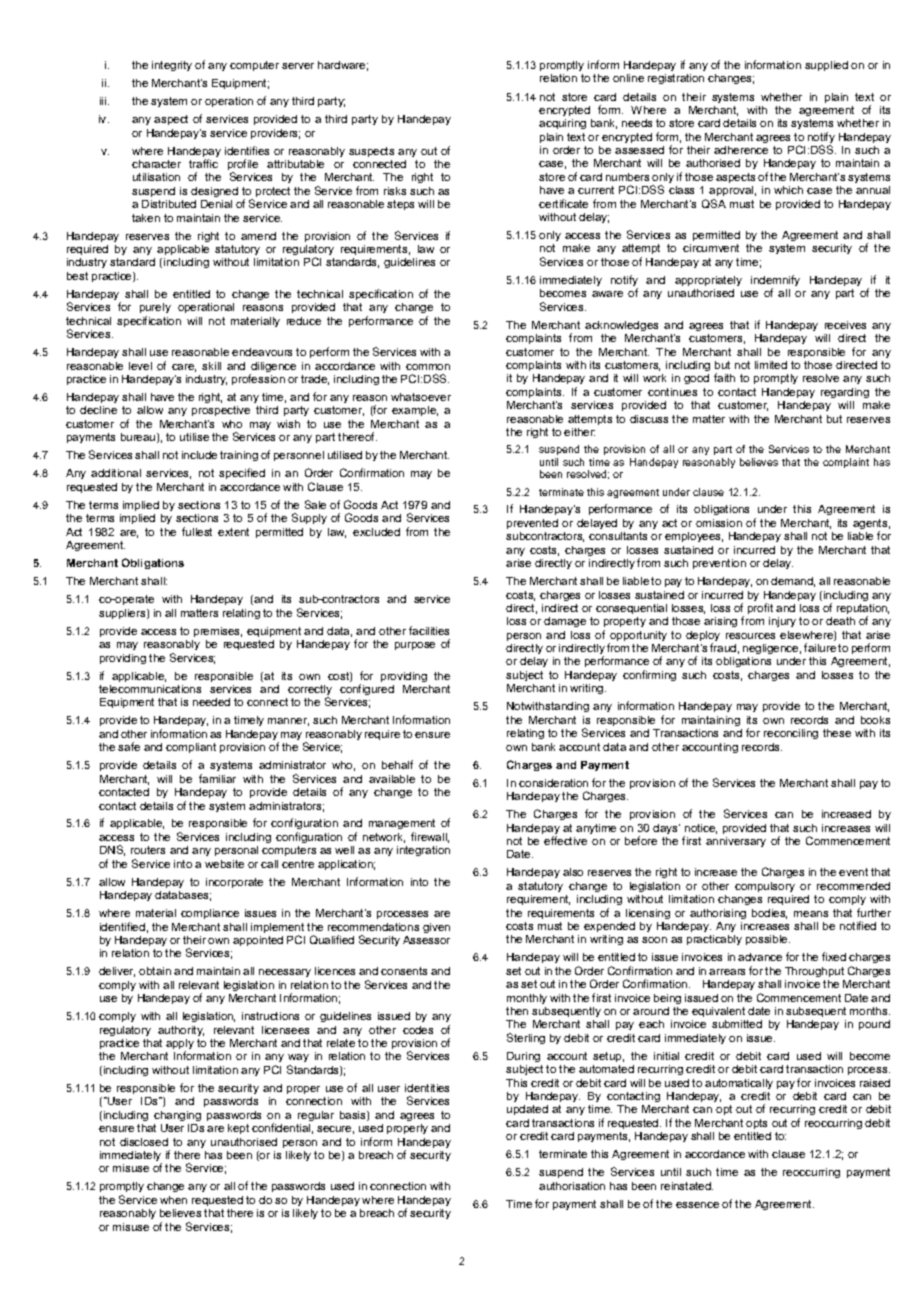 This screenshot has width=924, height=1308. Describe the element at coordinates (376, 532) in the screenshot. I see `excluded` at that location.
